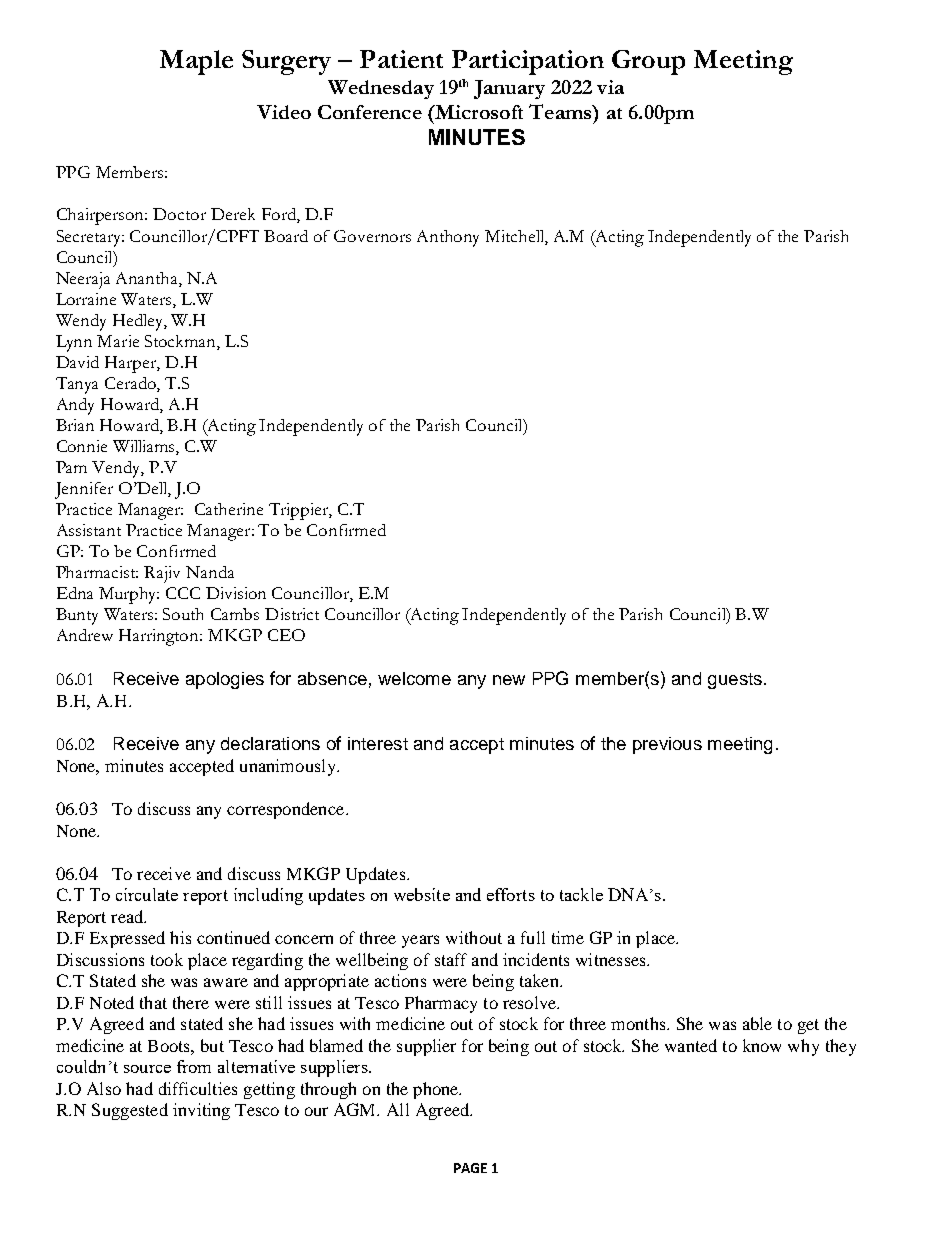 The image size is (952, 1233). I want to click on Catherine, so click(229, 509).
